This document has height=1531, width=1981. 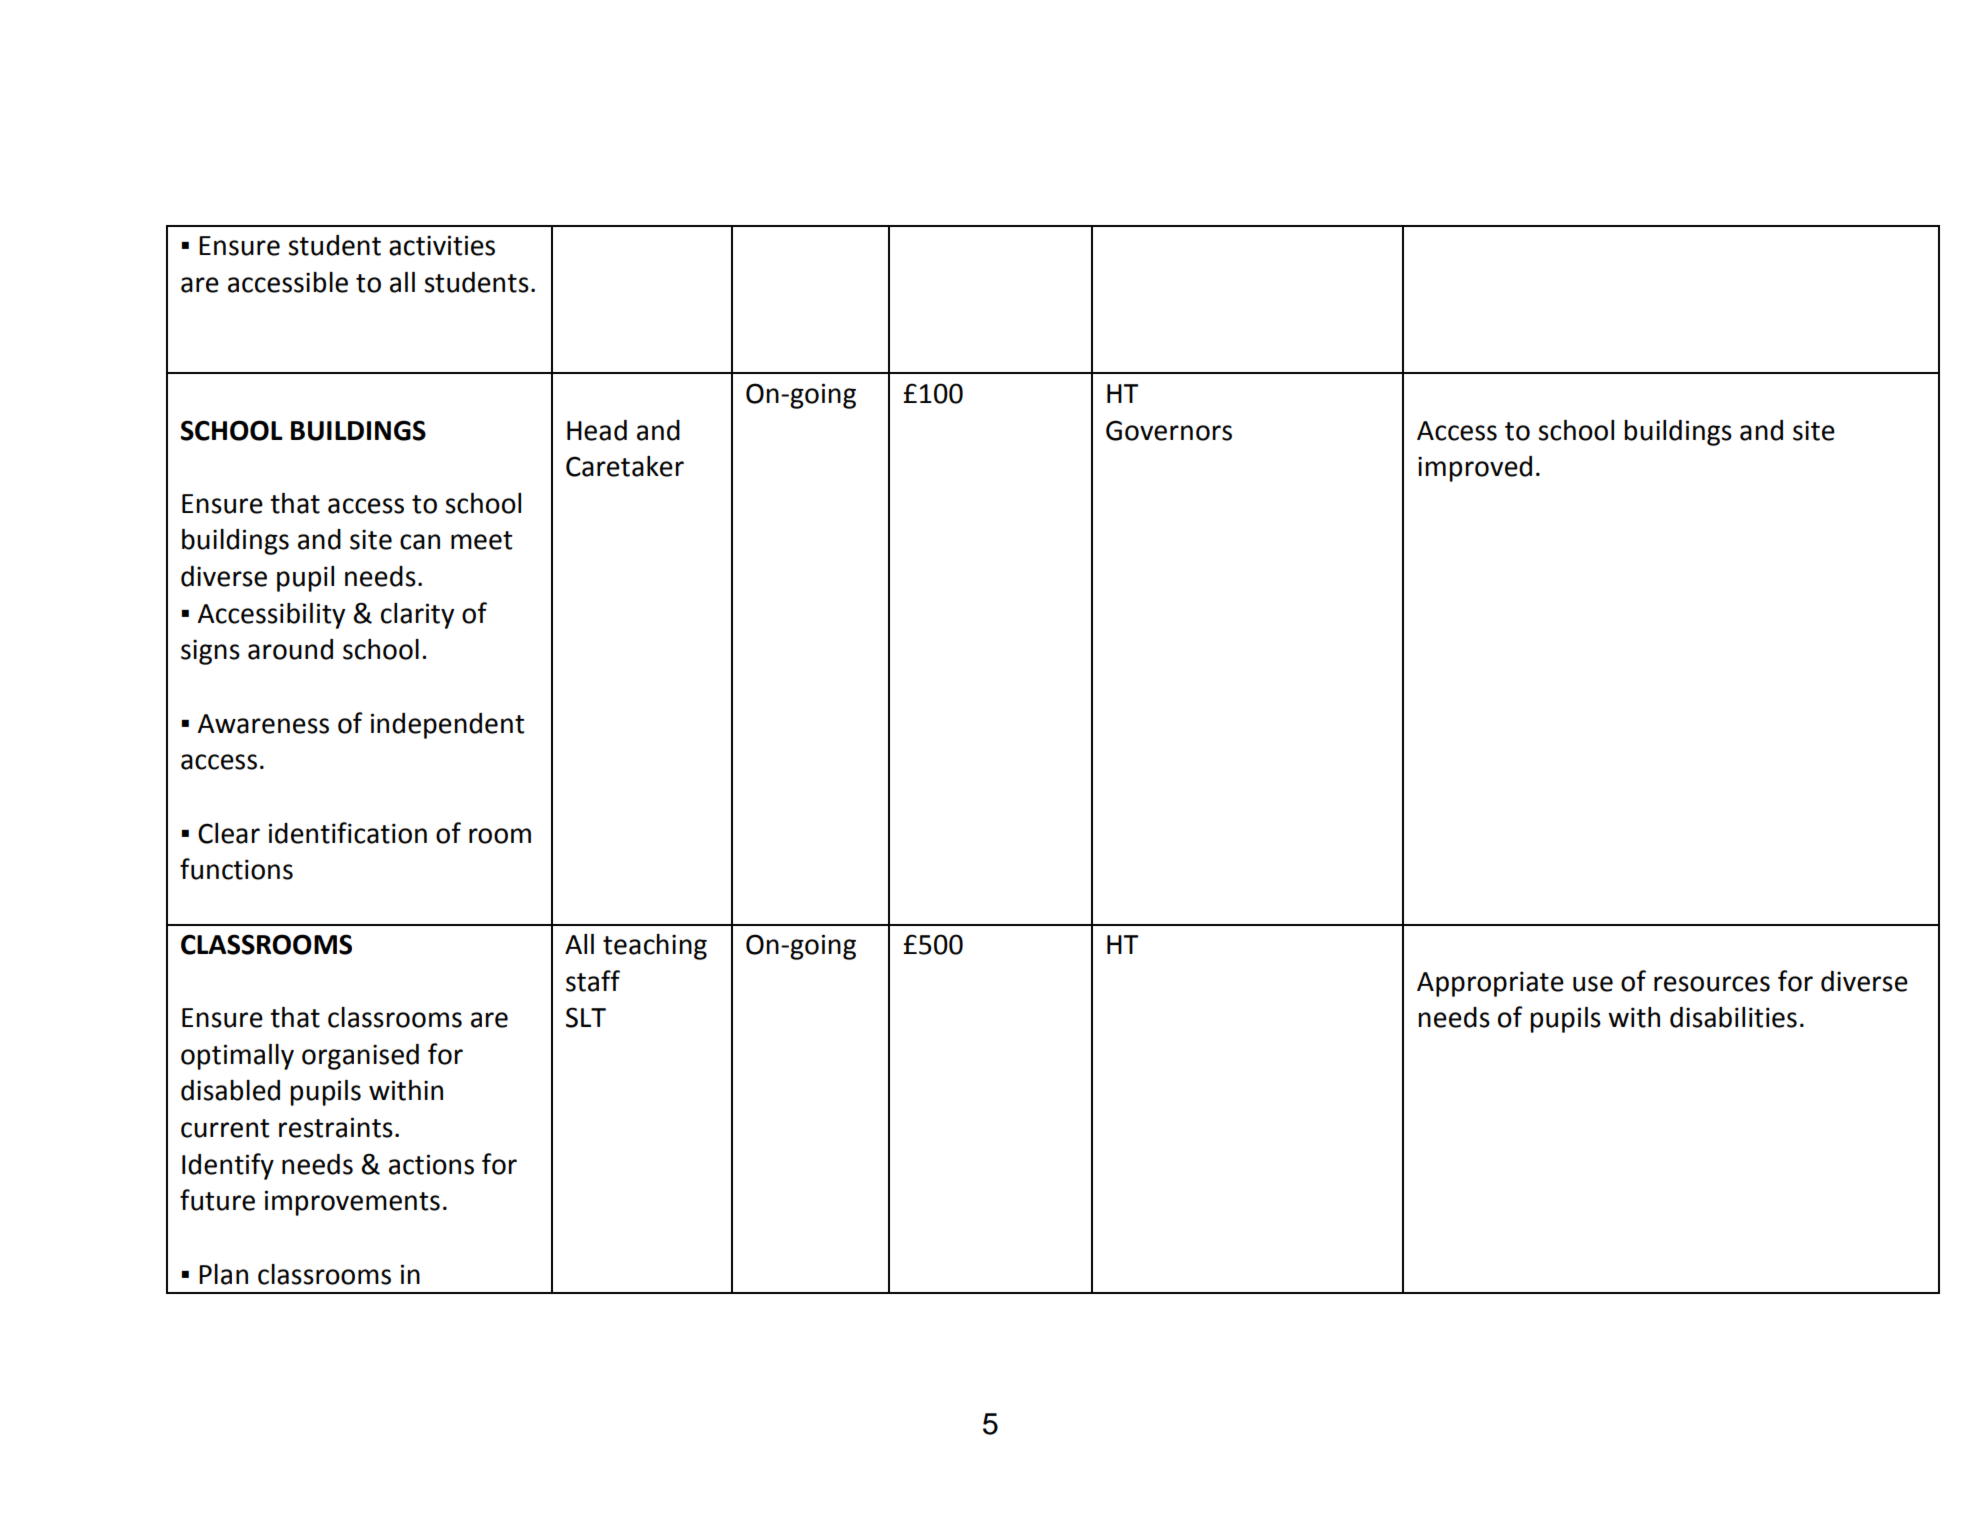 I want to click on Head, so click(x=597, y=430).
